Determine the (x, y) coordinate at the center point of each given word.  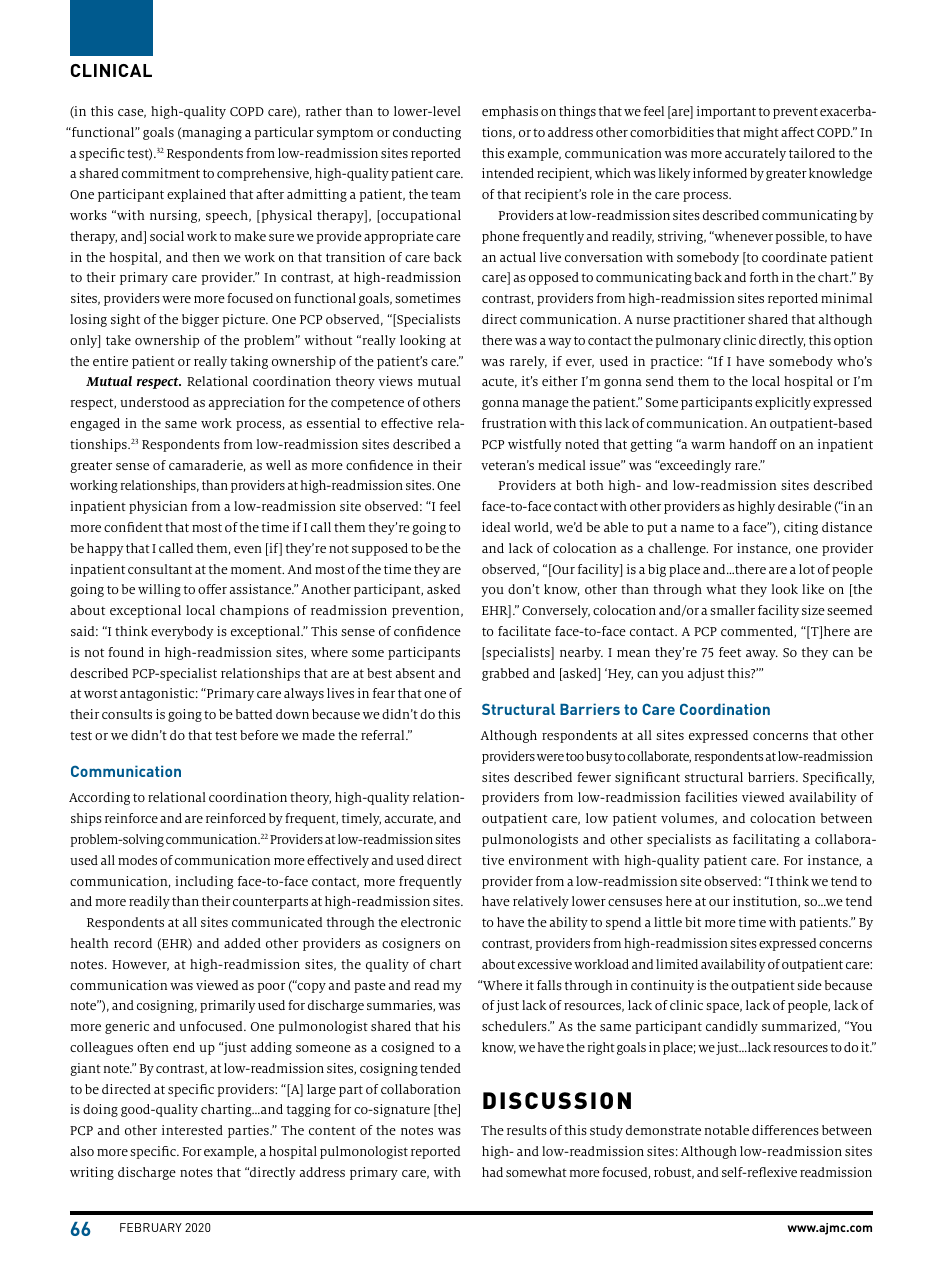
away (762, 655)
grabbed (505, 674)
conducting (427, 133)
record (133, 943)
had (492, 1172)
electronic (431, 922)
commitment (161, 173)
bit (693, 922)
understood (154, 402)
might (761, 133)
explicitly (783, 403)
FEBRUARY (151, 1227)
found (126, 652)
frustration (514, 423)
